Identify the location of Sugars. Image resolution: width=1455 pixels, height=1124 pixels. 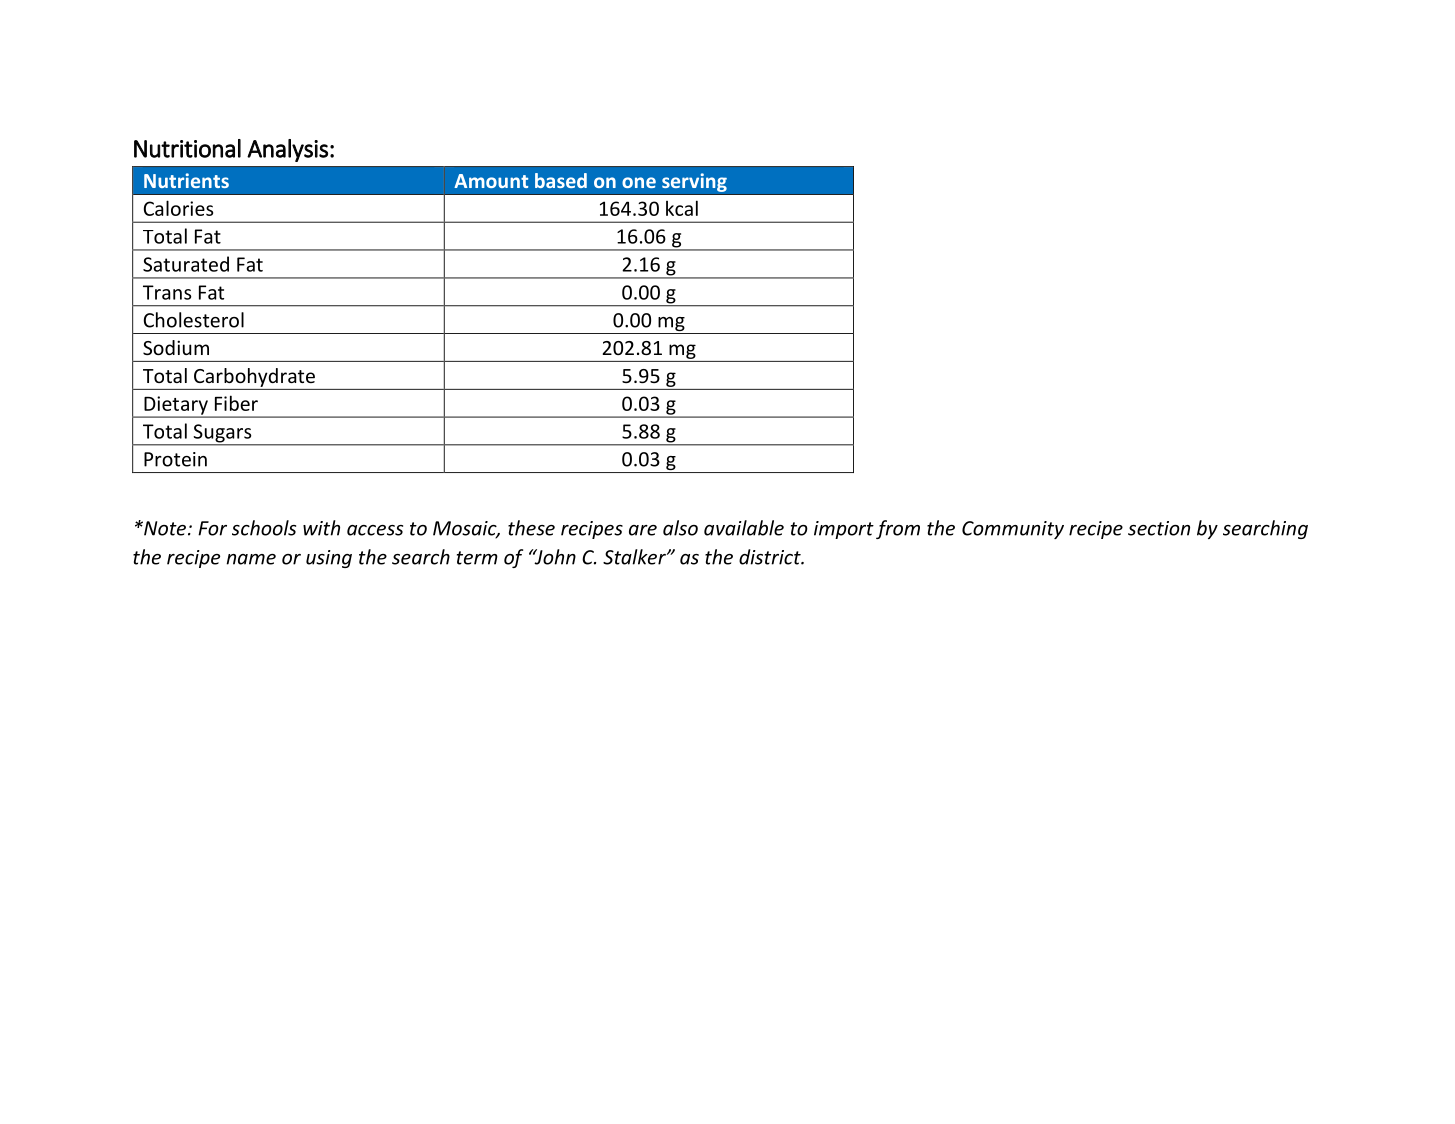
(222, 434).
